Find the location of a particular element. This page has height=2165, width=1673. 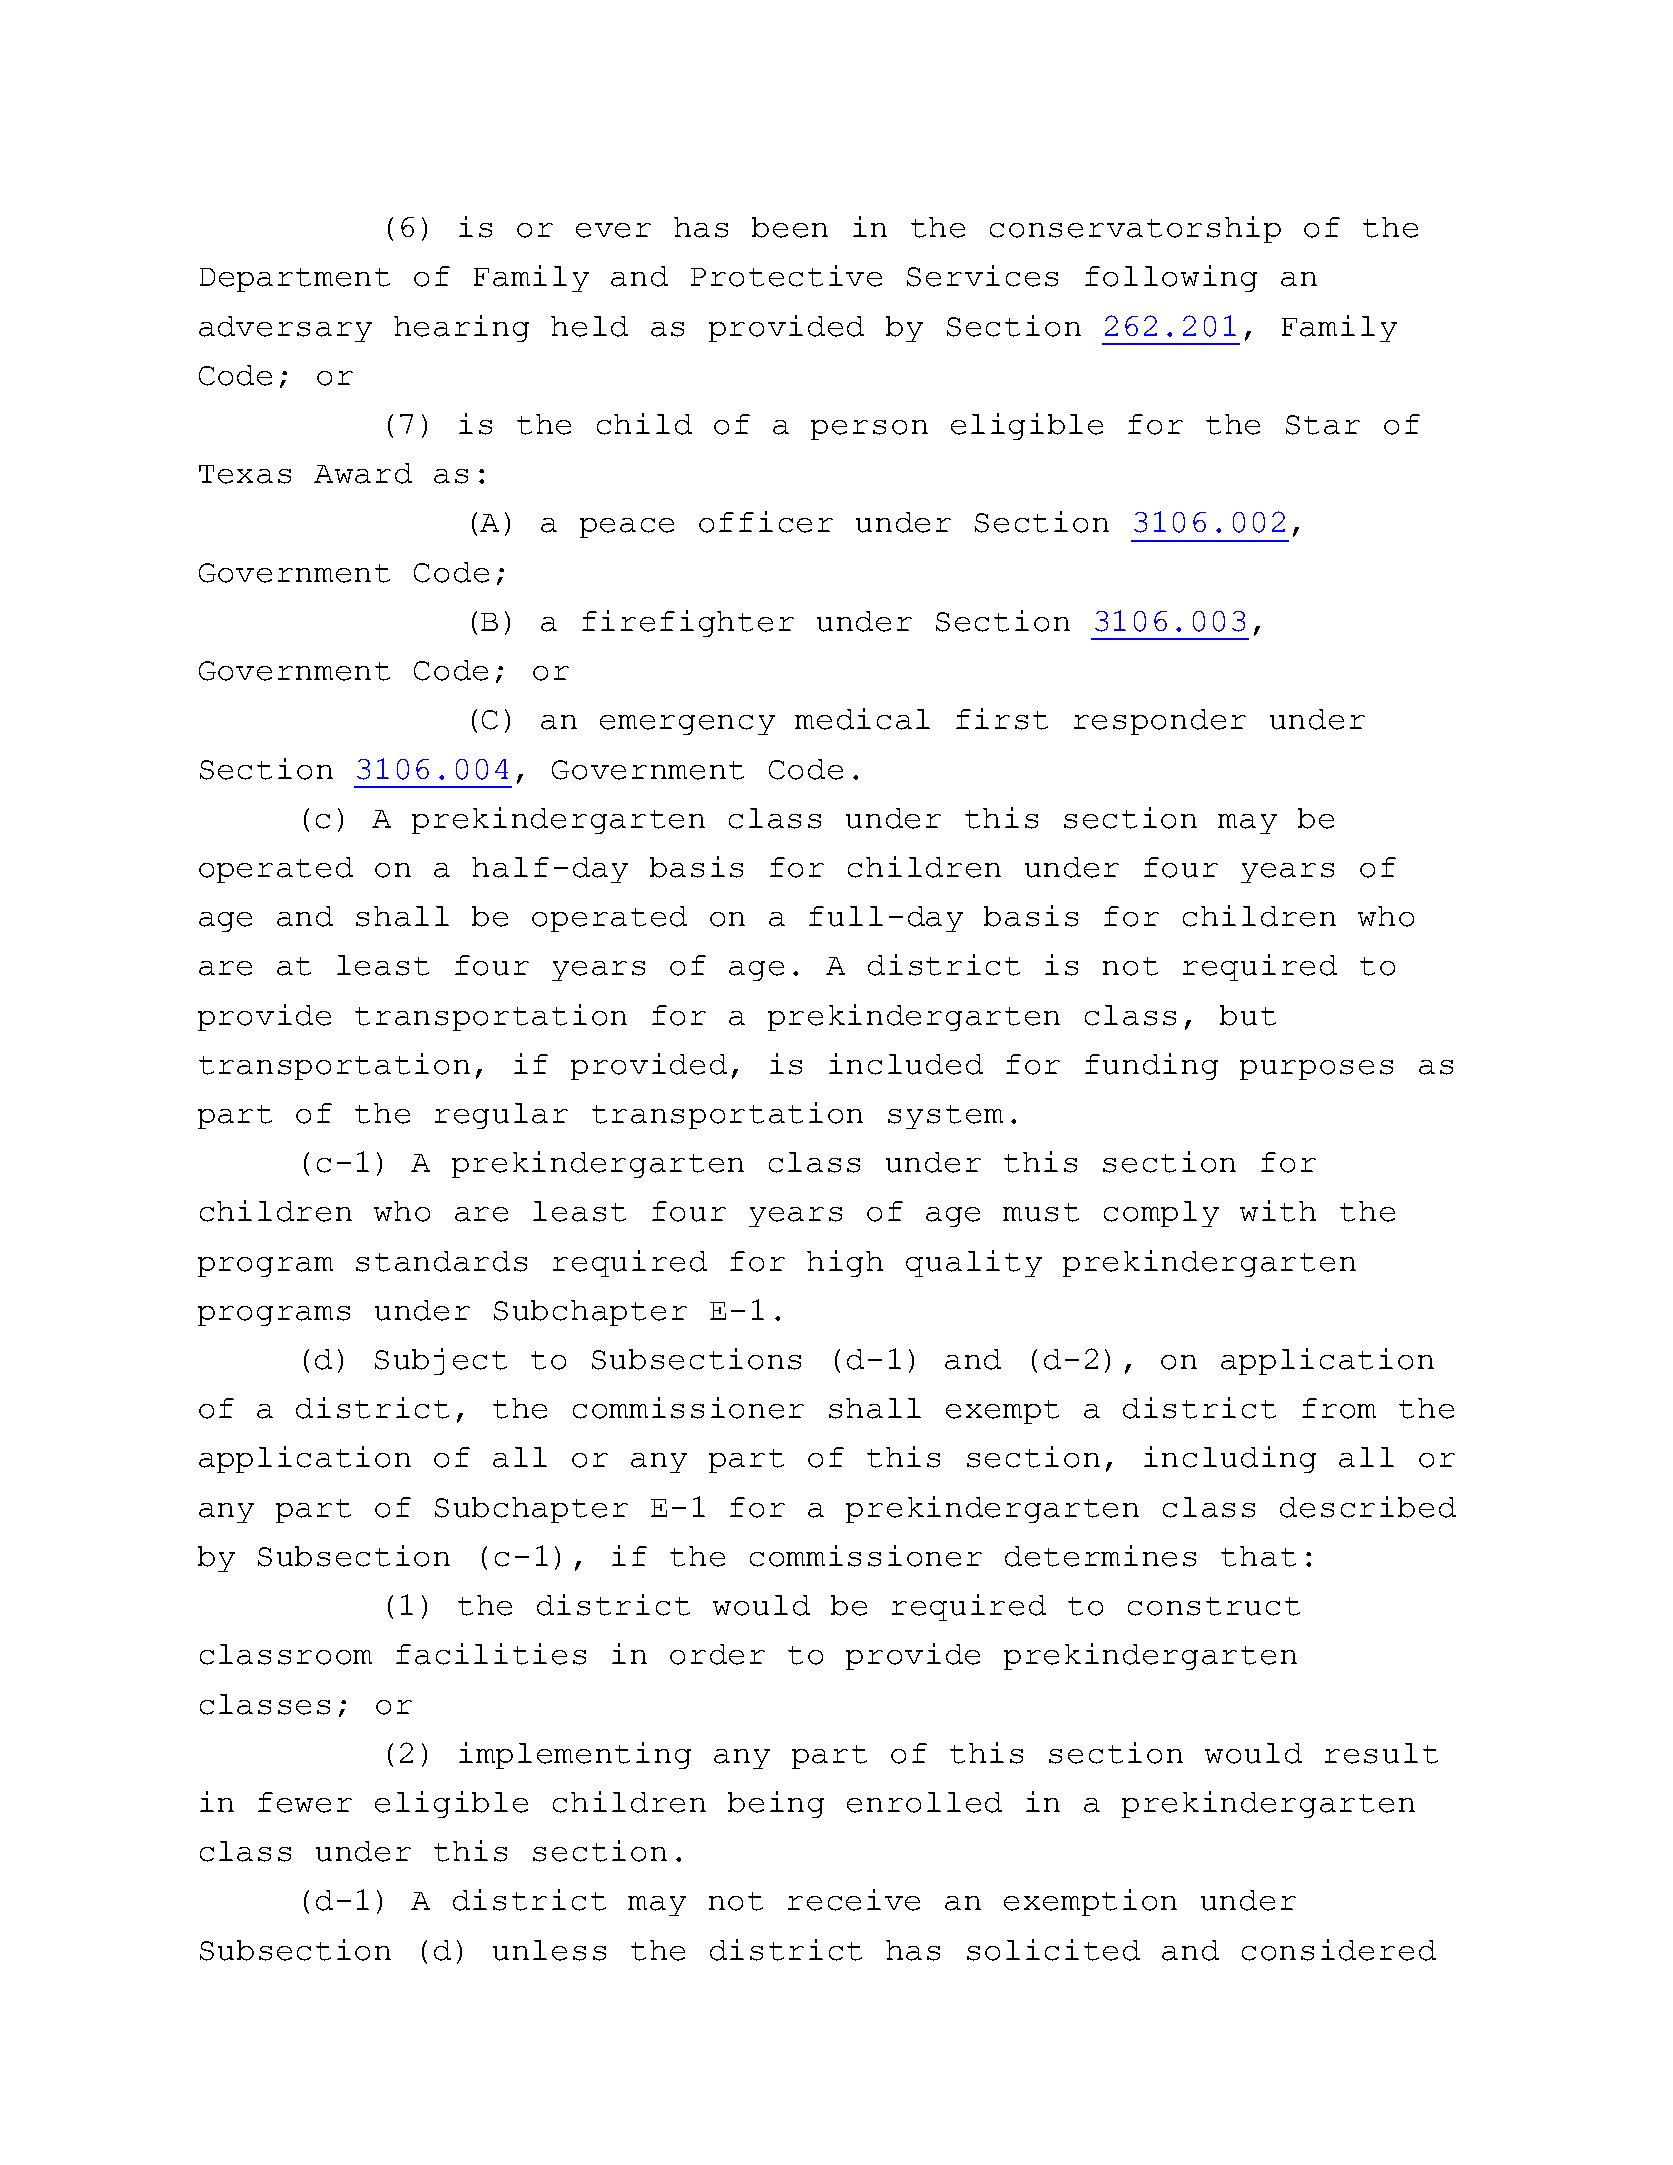

hearing is located at coordinates (461, 328).
